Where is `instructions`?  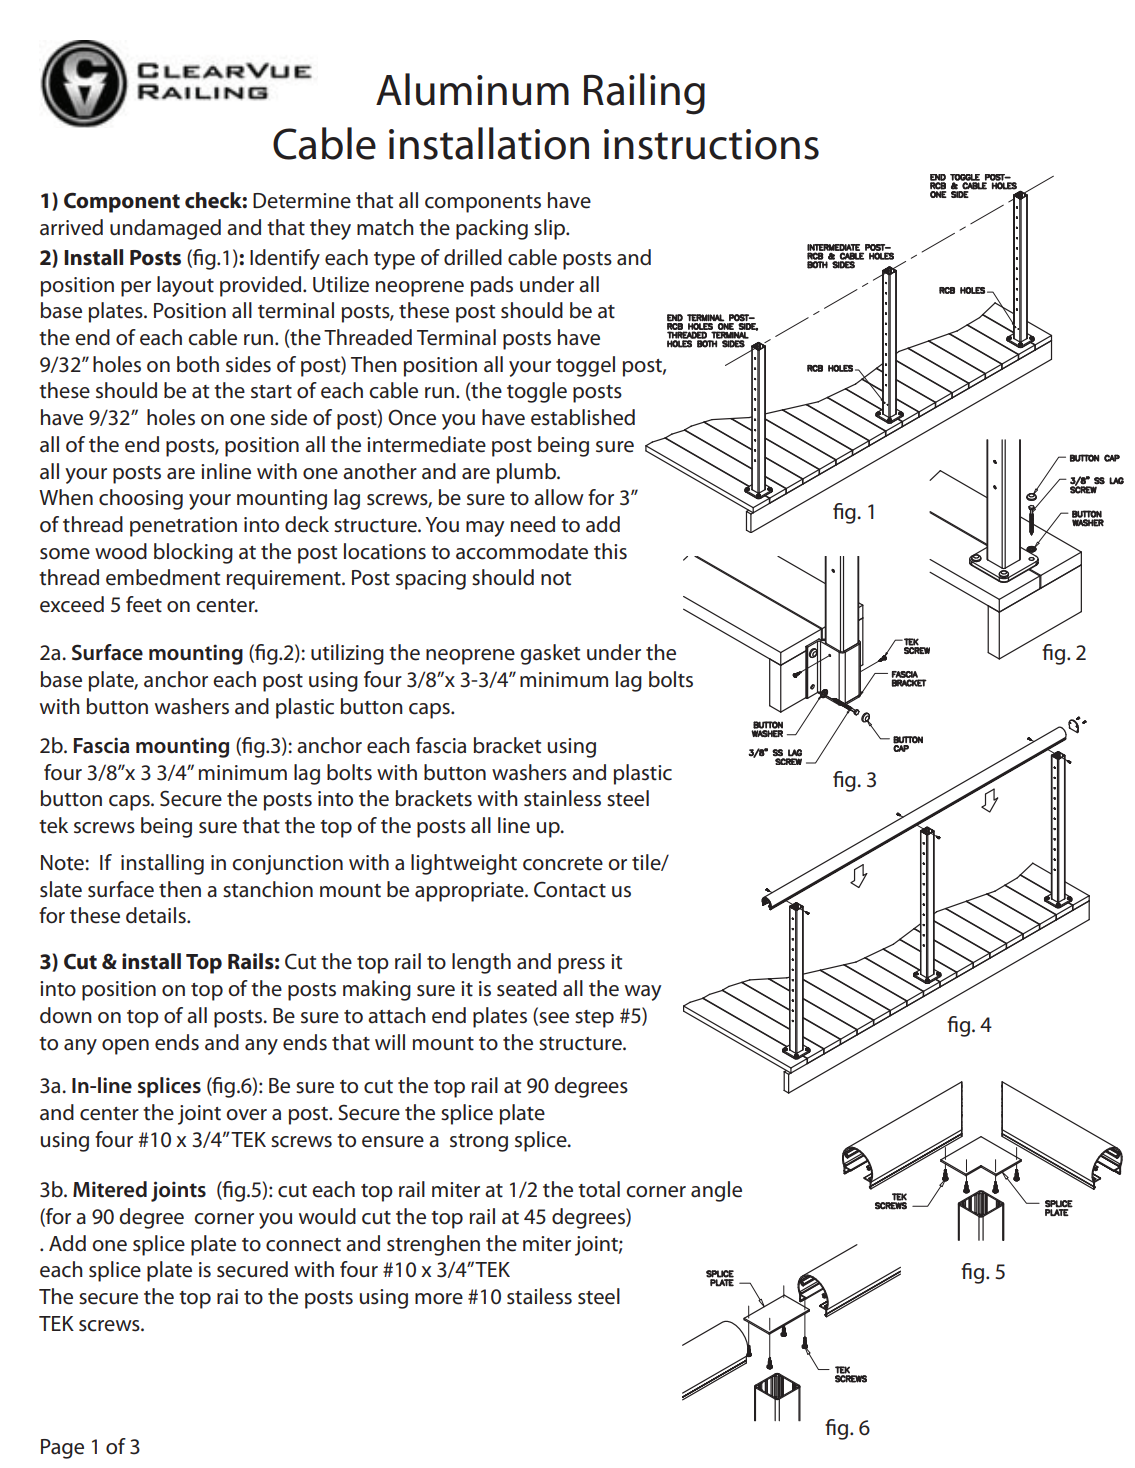
instructions is located at coordinates (711, 144).
